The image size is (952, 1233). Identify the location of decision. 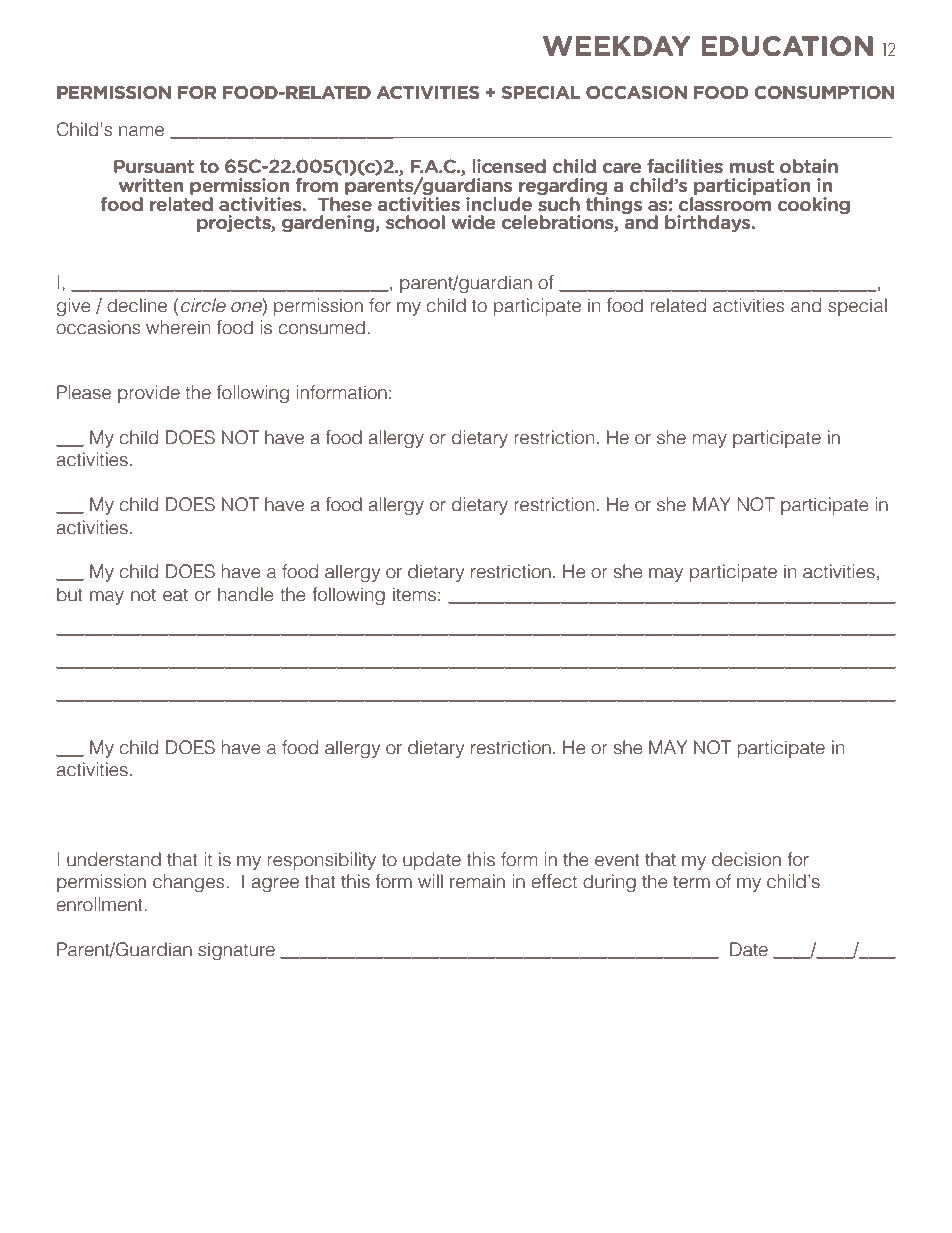
(746, 859).
